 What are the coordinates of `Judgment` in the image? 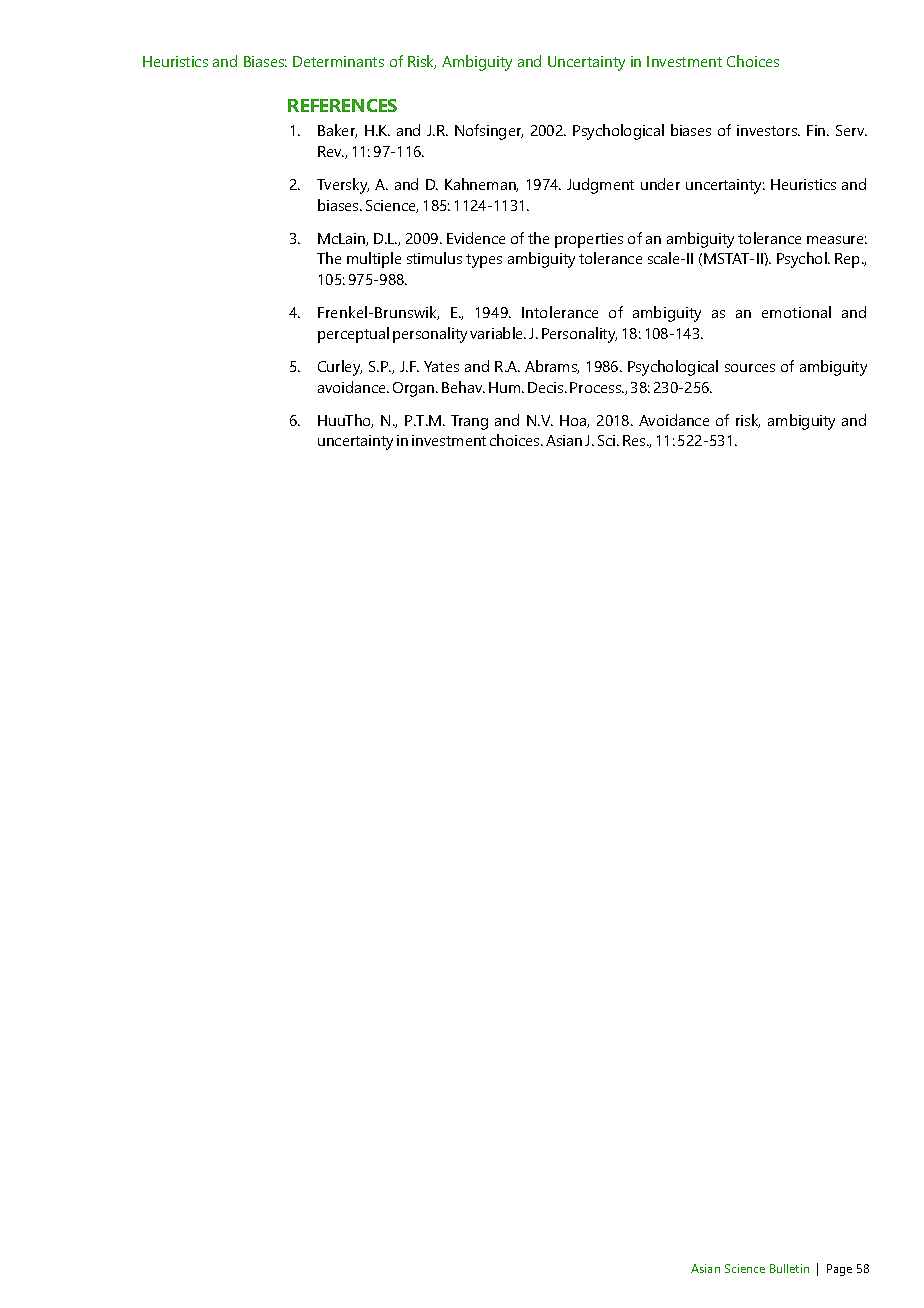 It's located at (600, 186).
